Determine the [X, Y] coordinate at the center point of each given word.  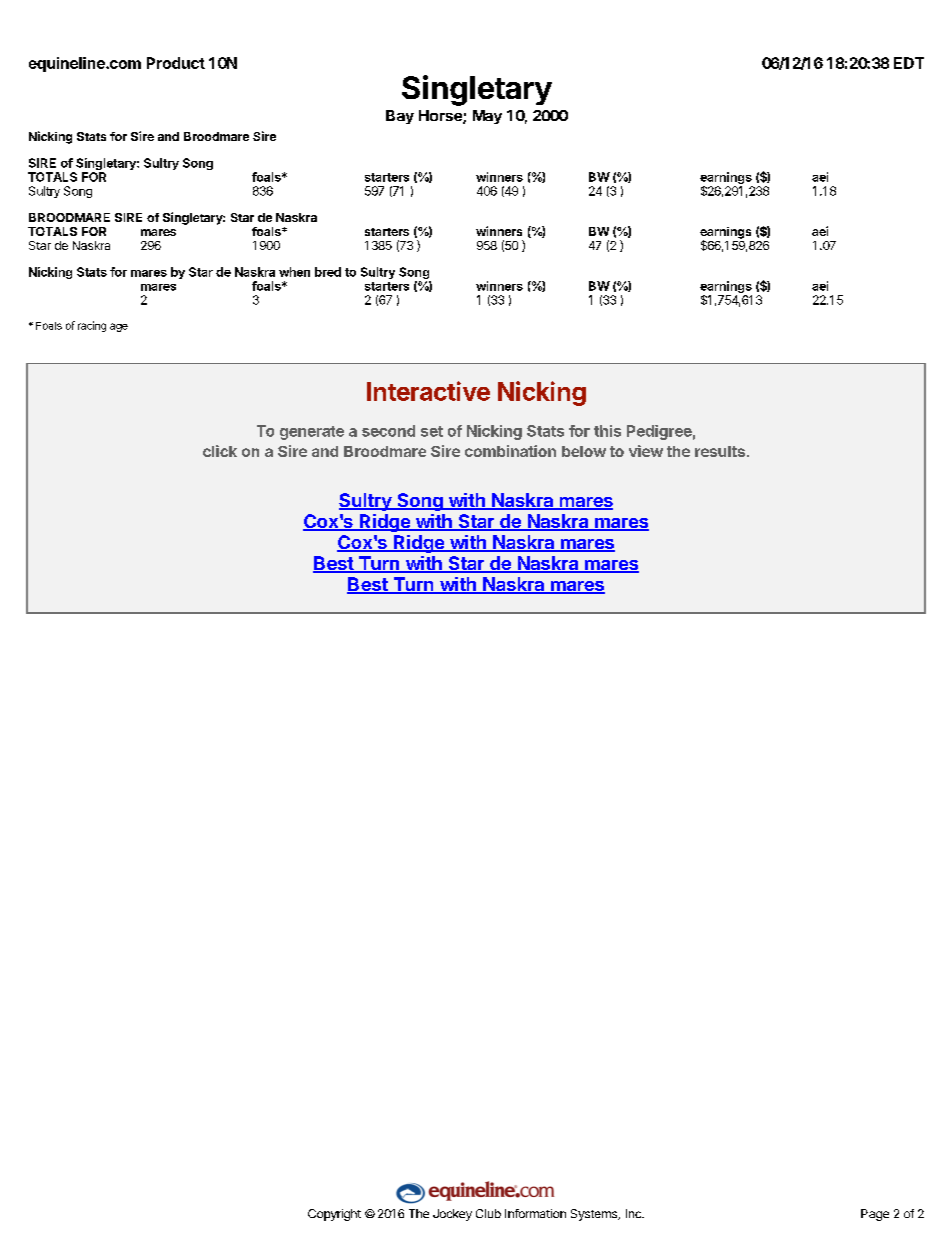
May [487, 117]
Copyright [334, 1215]
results [720, 451]
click [220, 451]
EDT [909, 63]
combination [510, 451]
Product [176, 63]
